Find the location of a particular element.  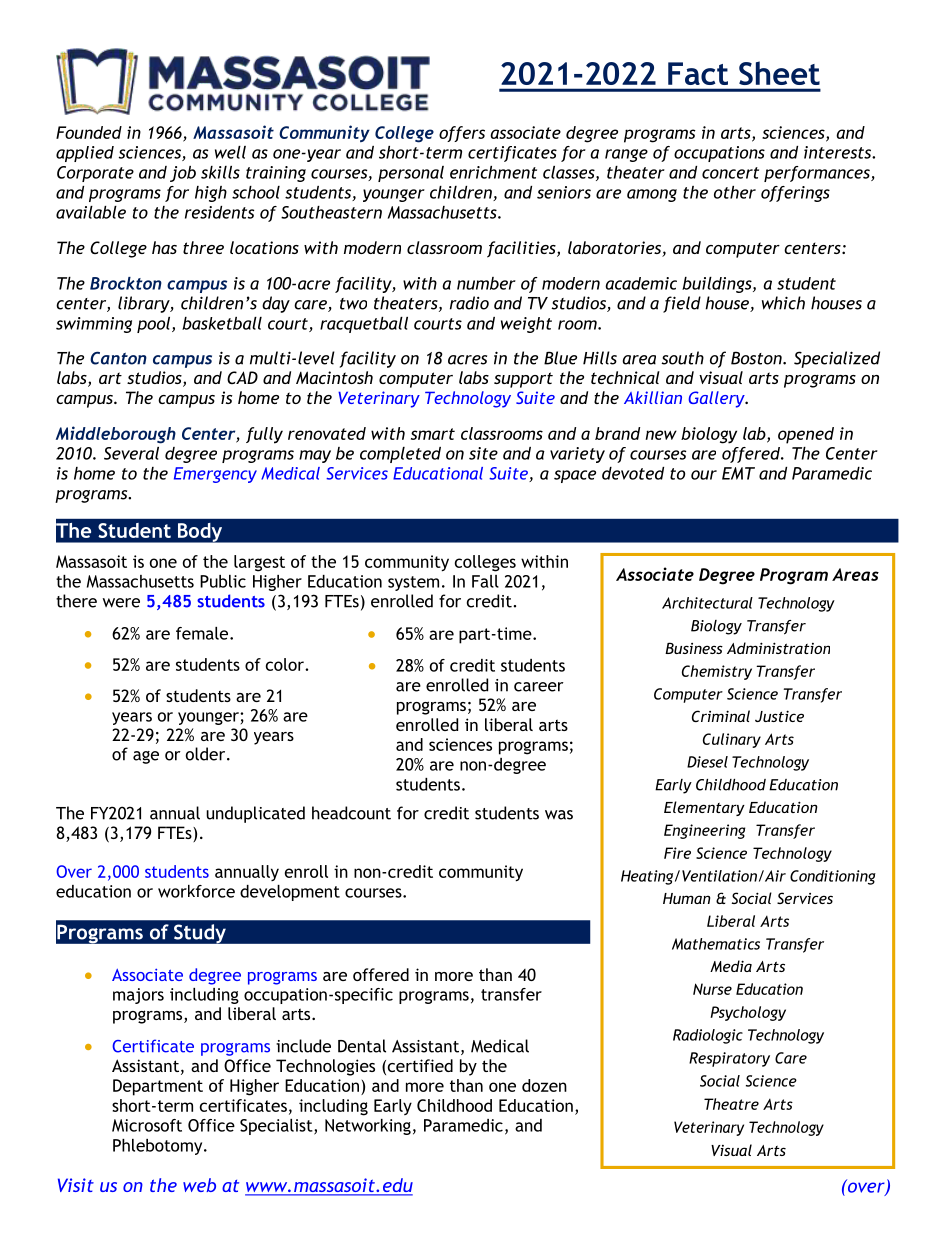

Human is located at coordinates (687, 898).
